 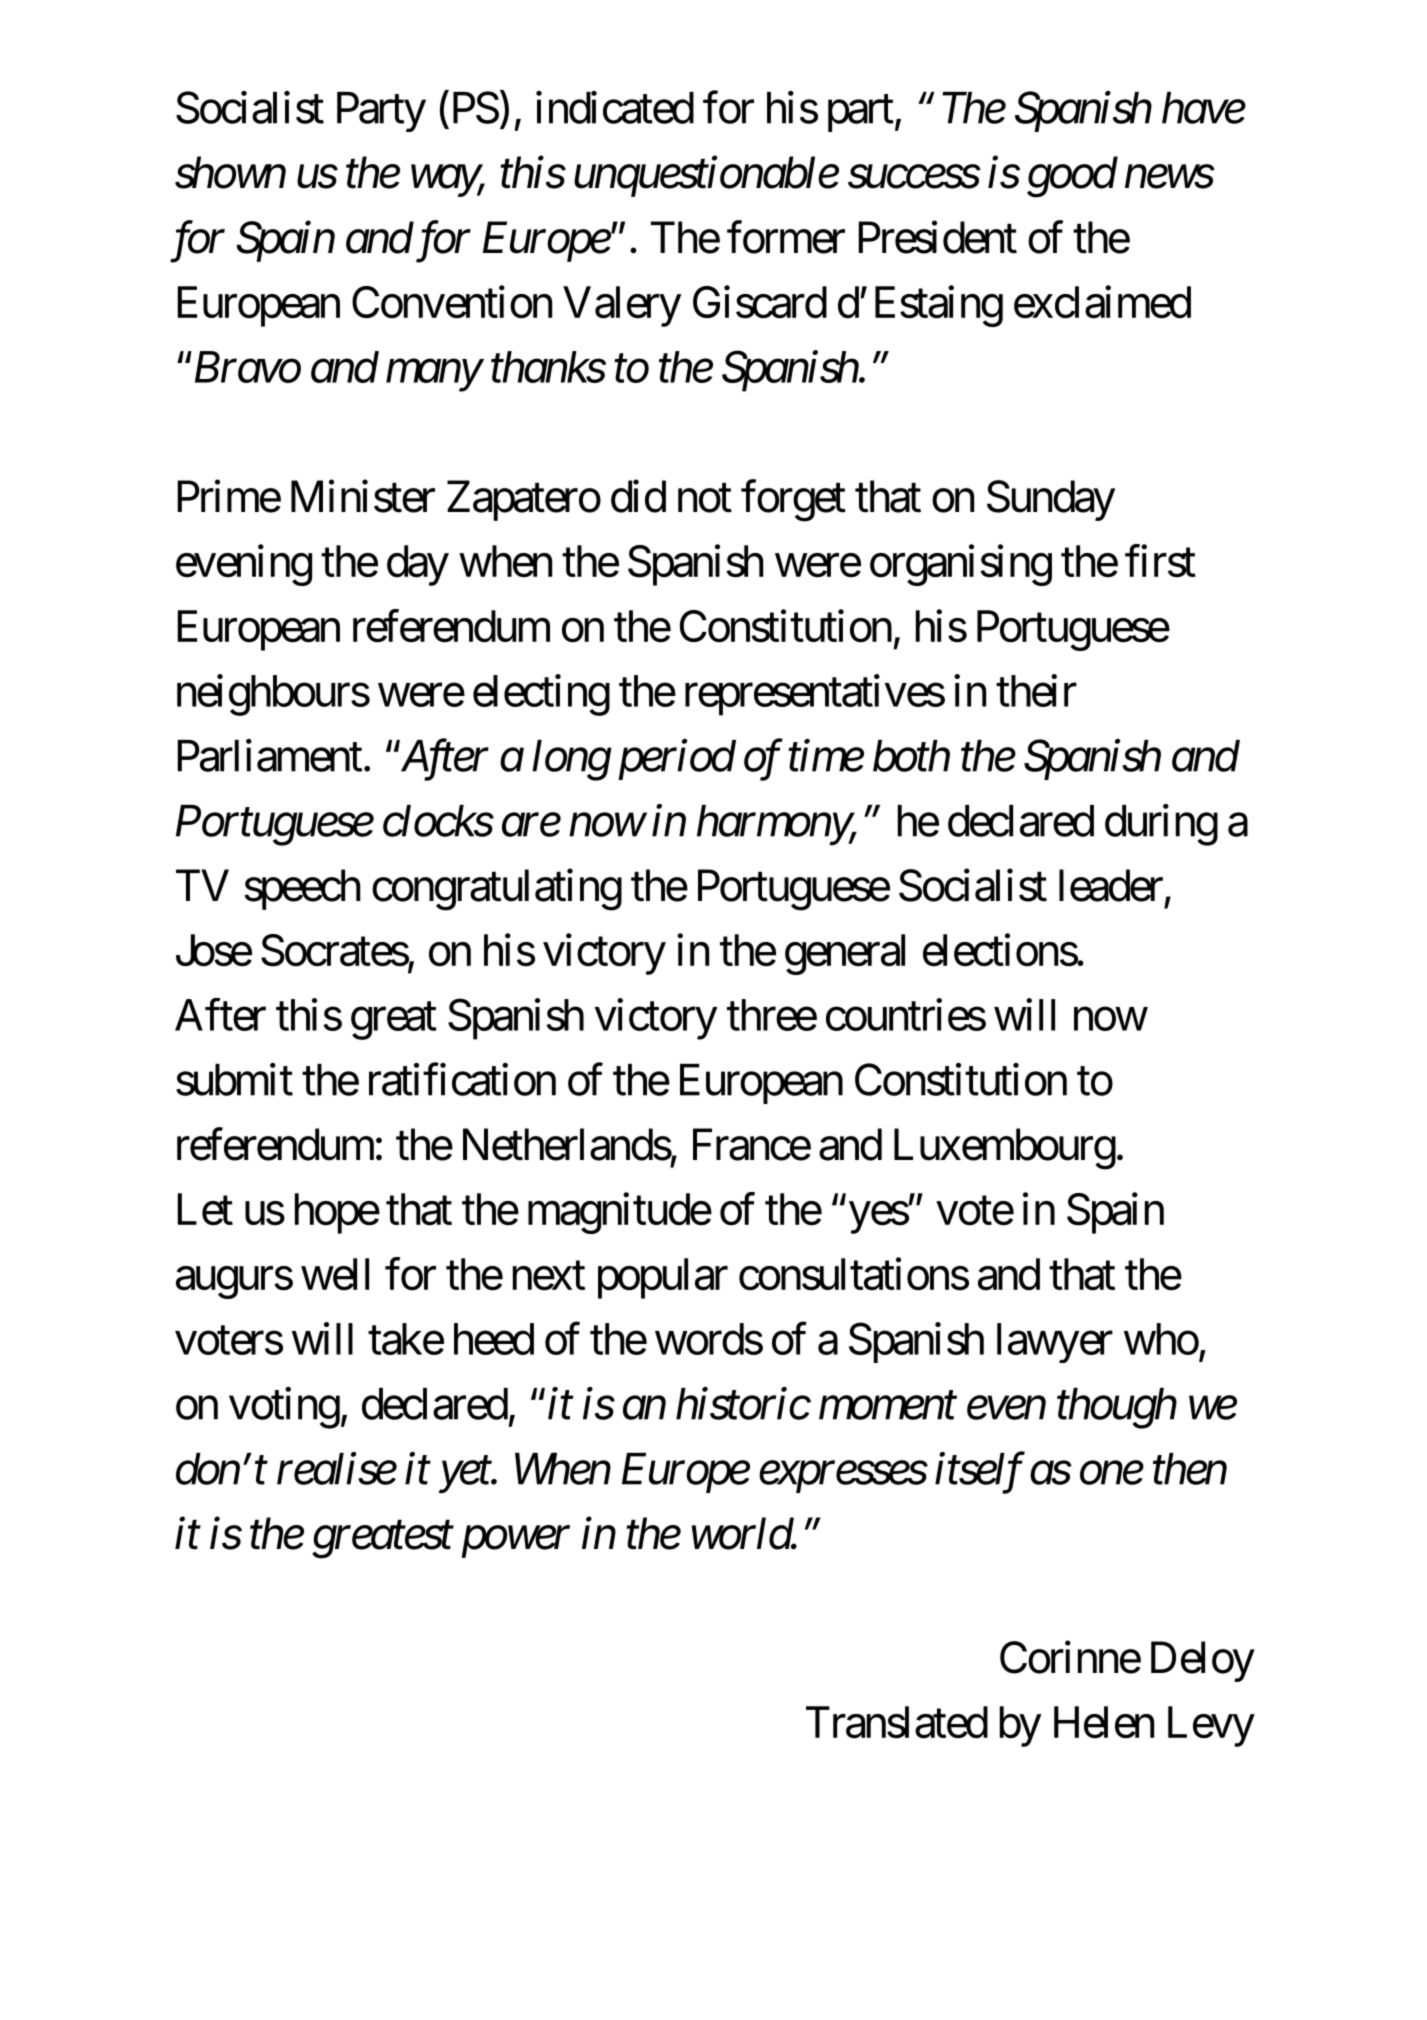 I want to click on Parliament, so click(x=269, y=755).
